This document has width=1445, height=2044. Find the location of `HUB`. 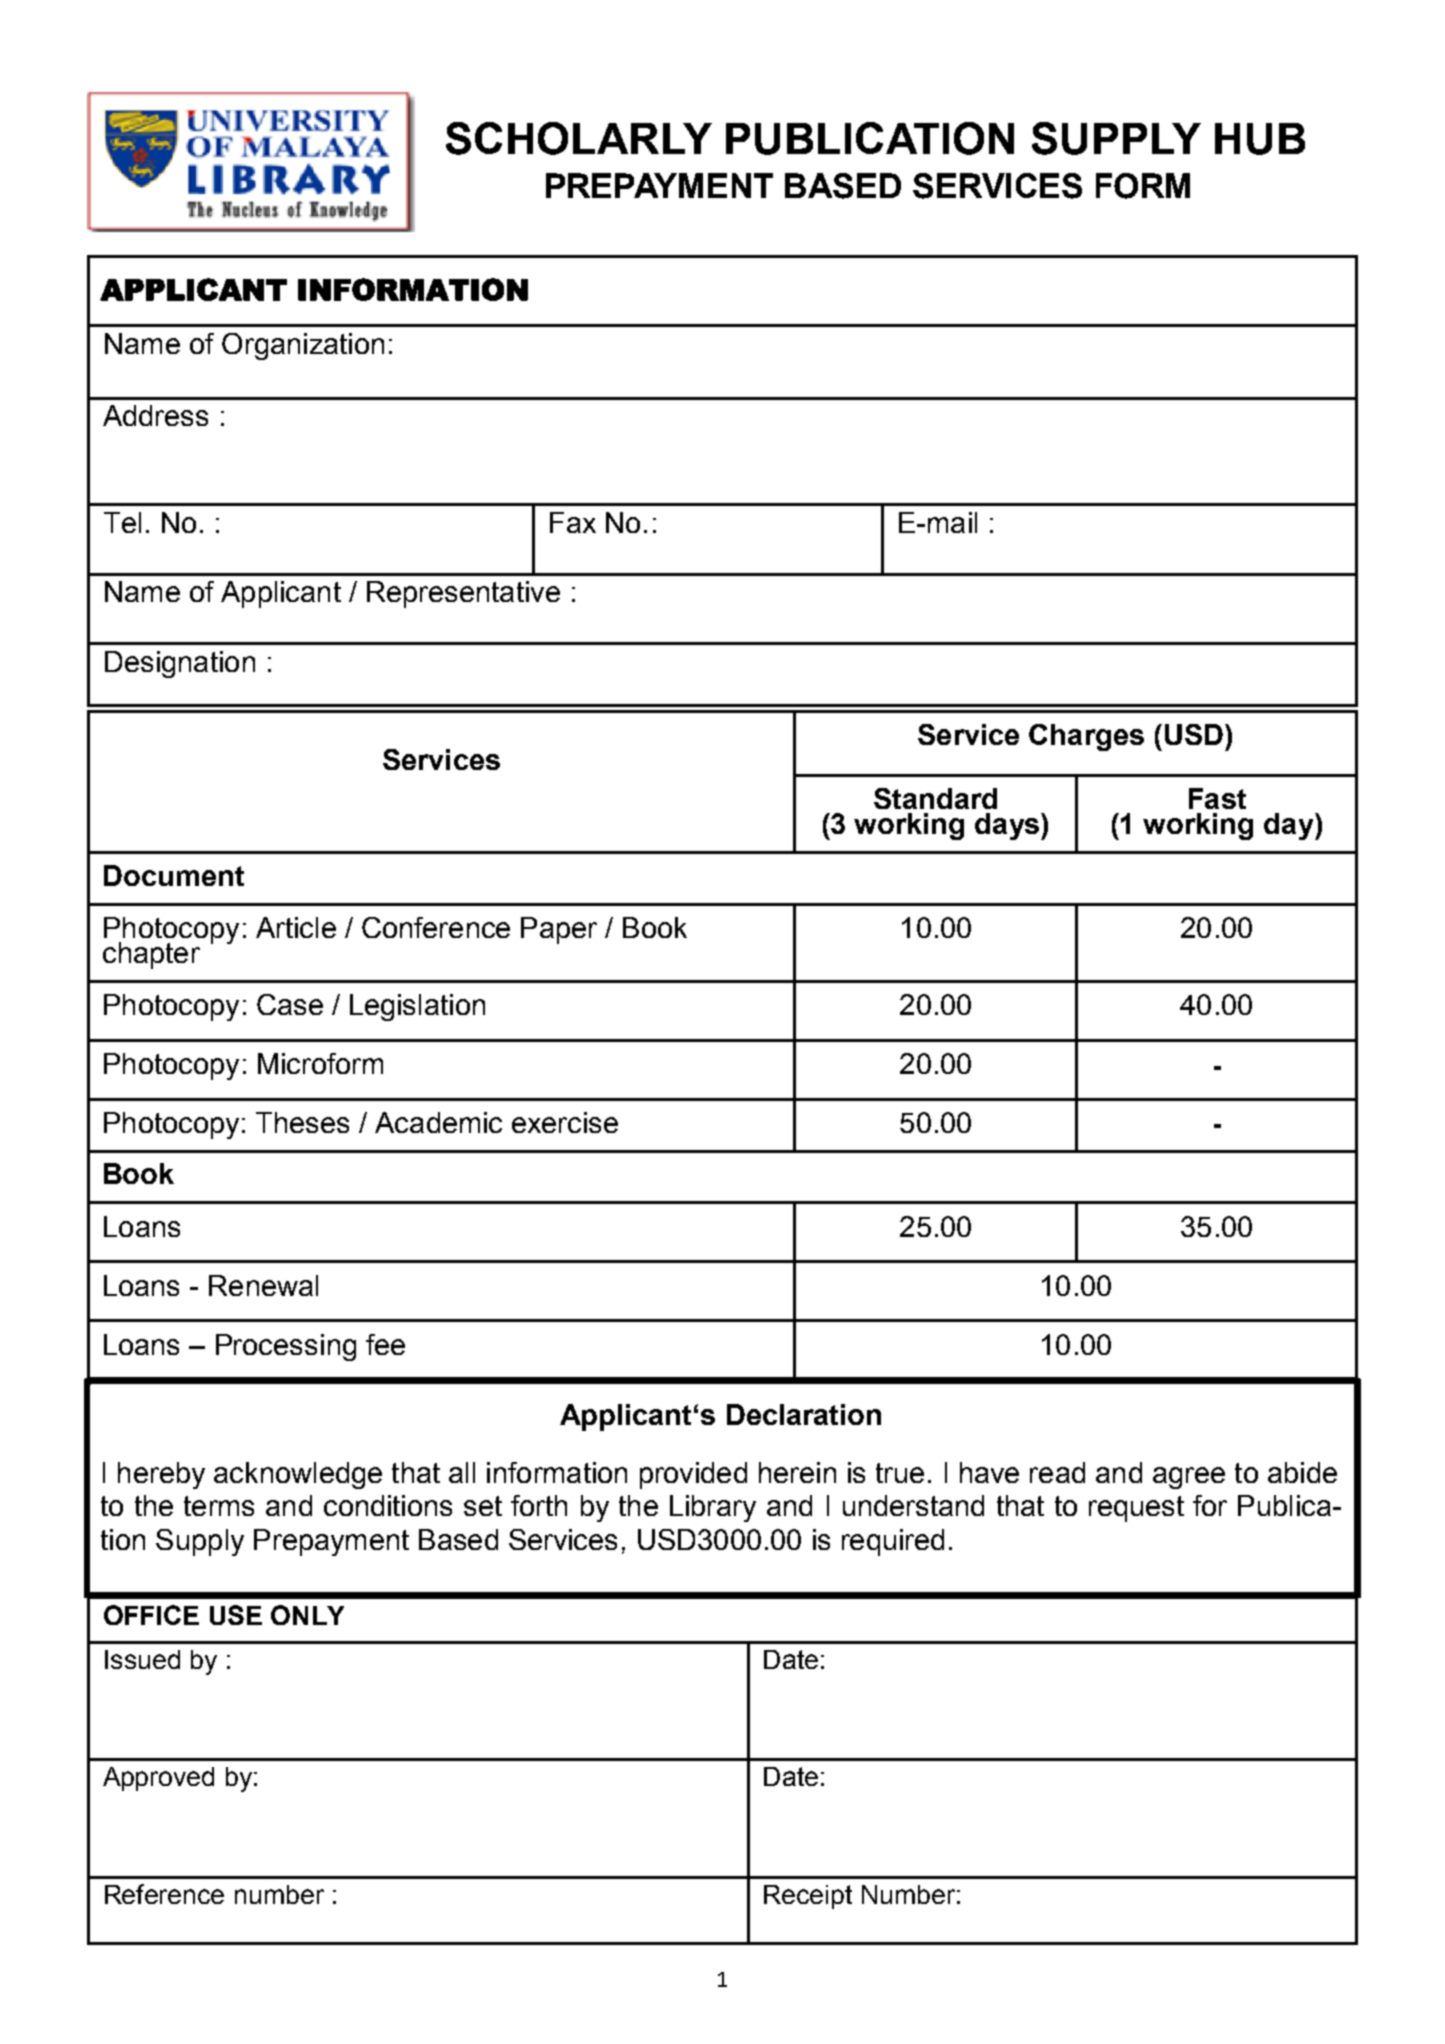

HUB is located at coordinates (1260, 139).
